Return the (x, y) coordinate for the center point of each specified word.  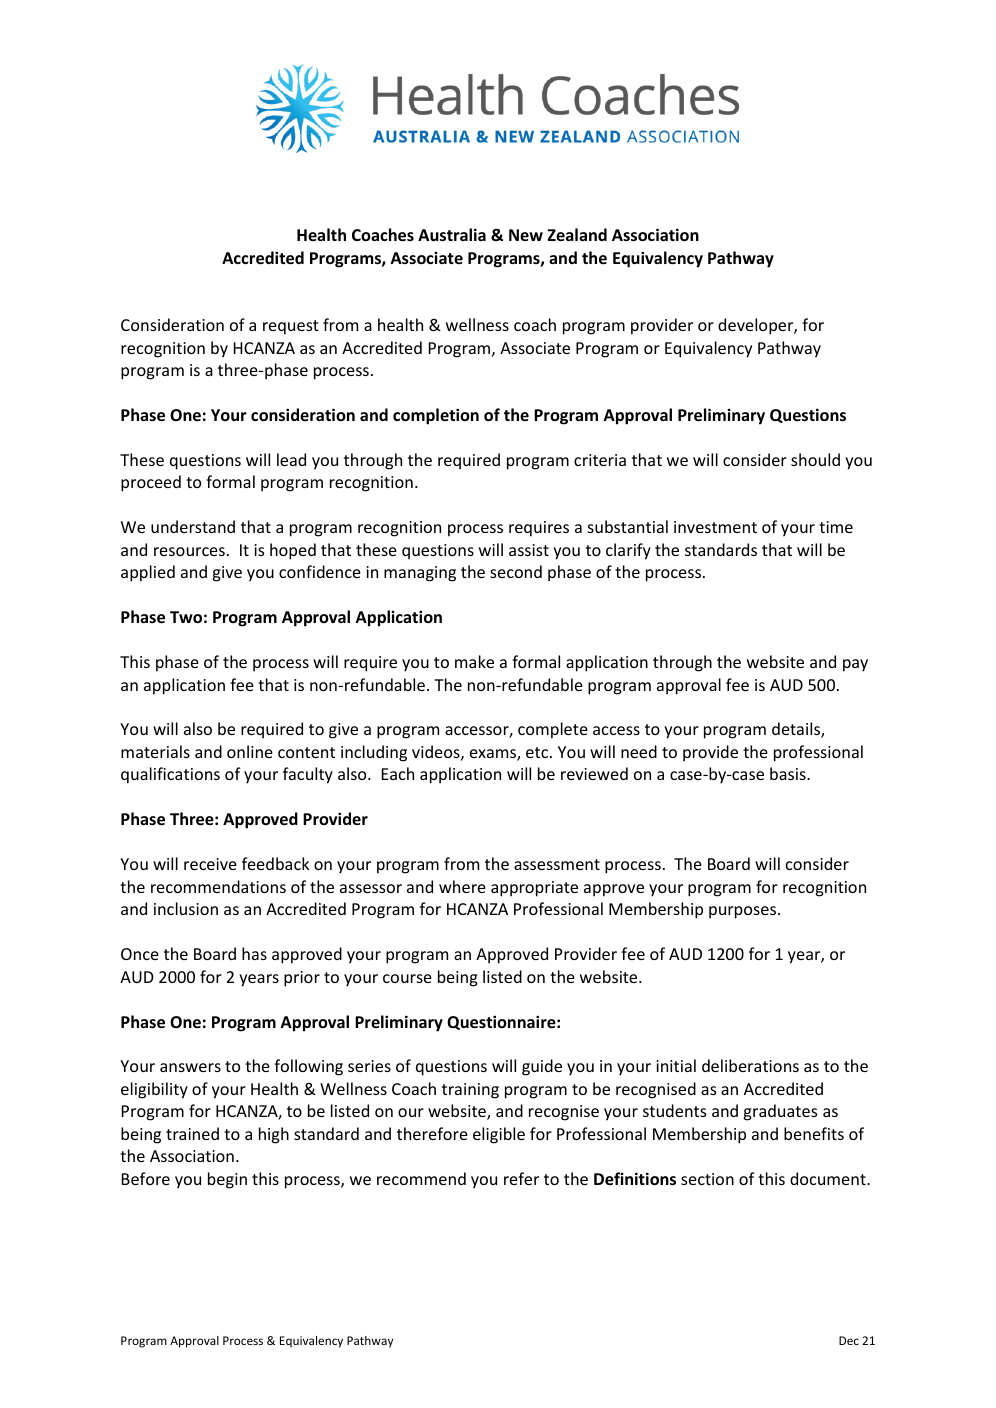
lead (291, 459)
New (526, 235)
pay (855, 665)
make (474, 661)
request (291, 327)
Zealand (577, 234)
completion (436, 416)
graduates (780, 1112)
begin (227, 1180)
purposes (744, 912)
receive (210, 864)
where (462, 886)
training (470, 1091)
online (250, 751)
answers (190, 1067)
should (815, 459)
